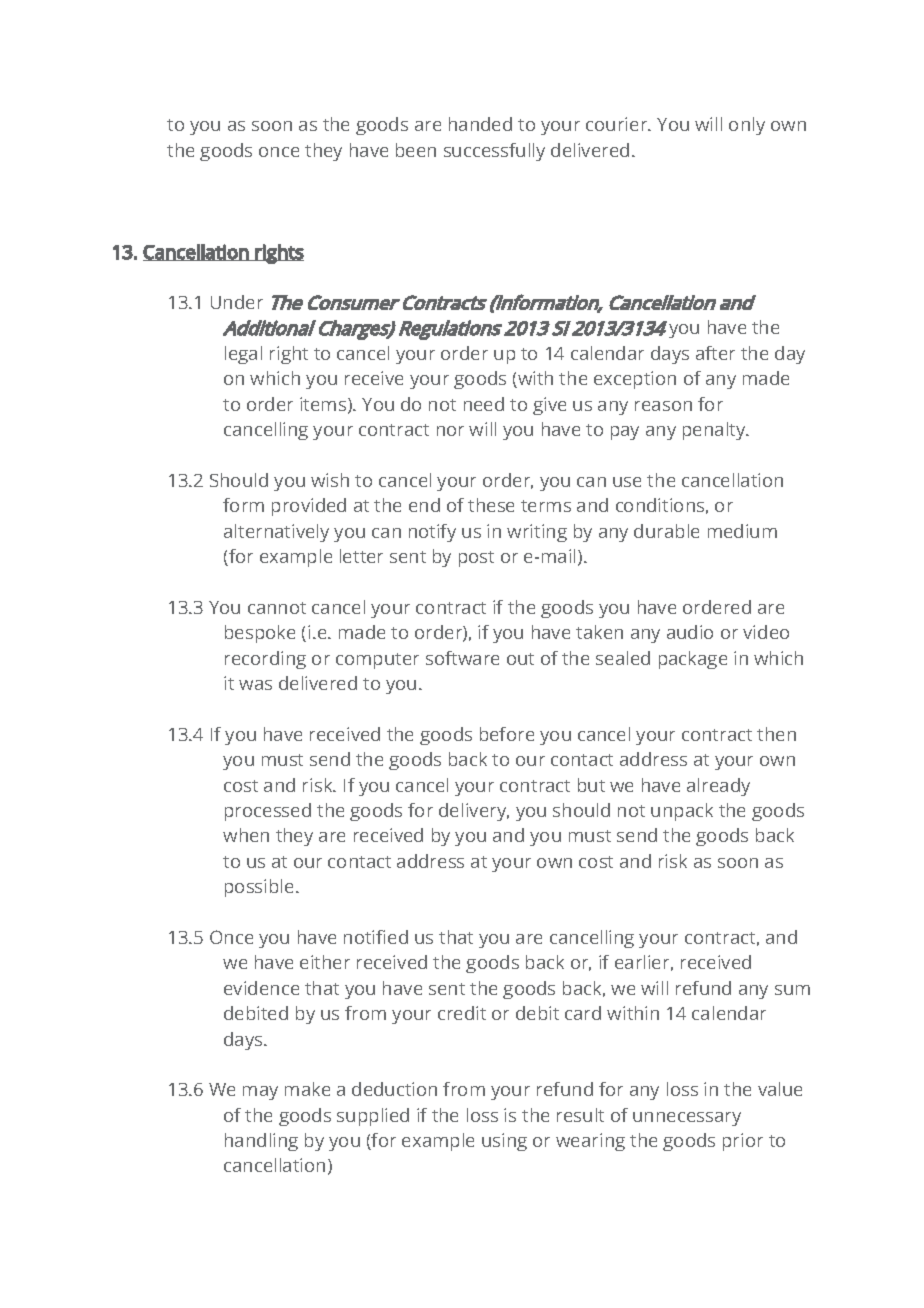 This document has width=924, height=1308. Describe the element at coordinates (747, 126) in the document. I see `only` at that location.
